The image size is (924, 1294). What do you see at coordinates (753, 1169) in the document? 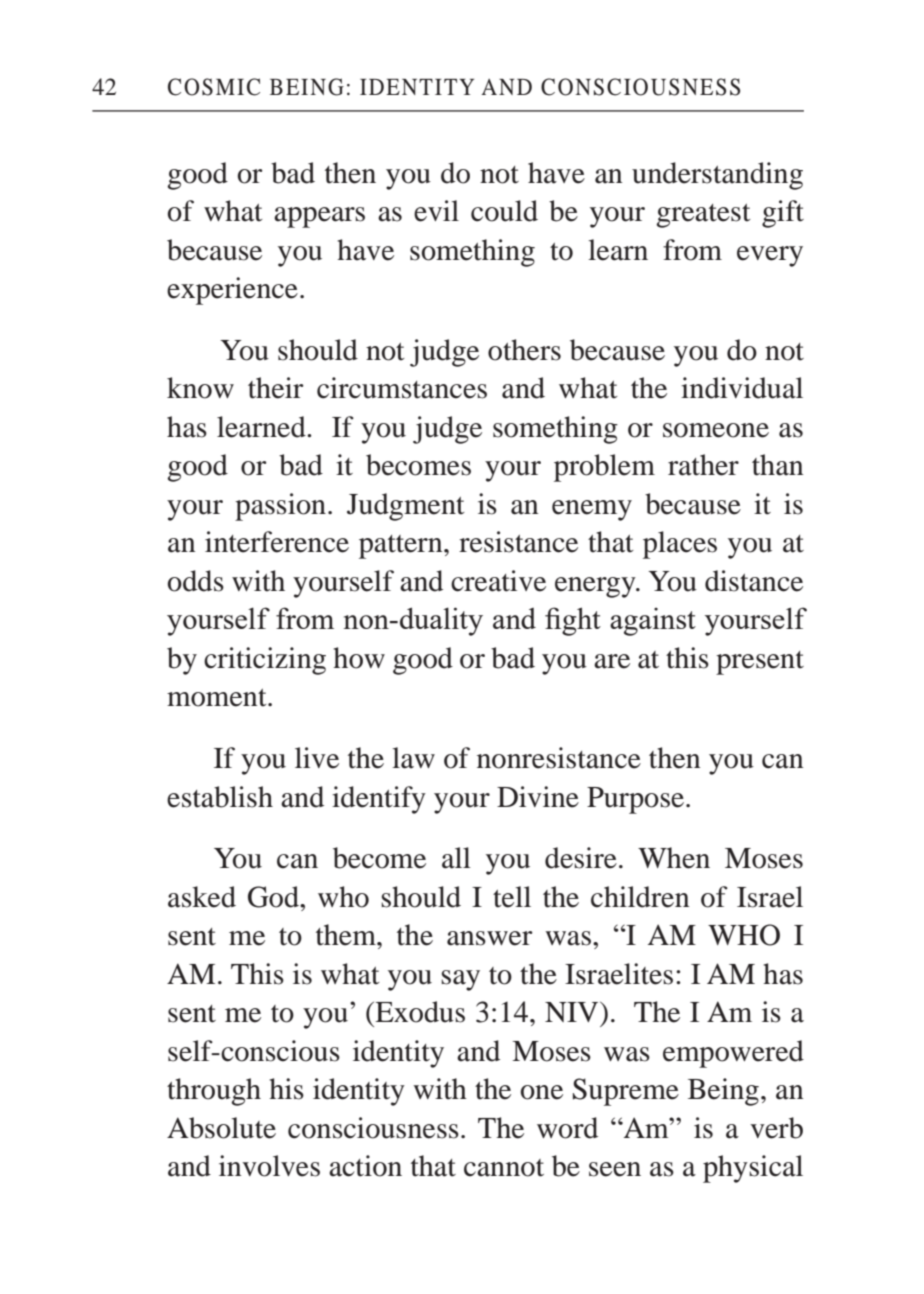
I see `physical` at bounding box center [753, 1169].
